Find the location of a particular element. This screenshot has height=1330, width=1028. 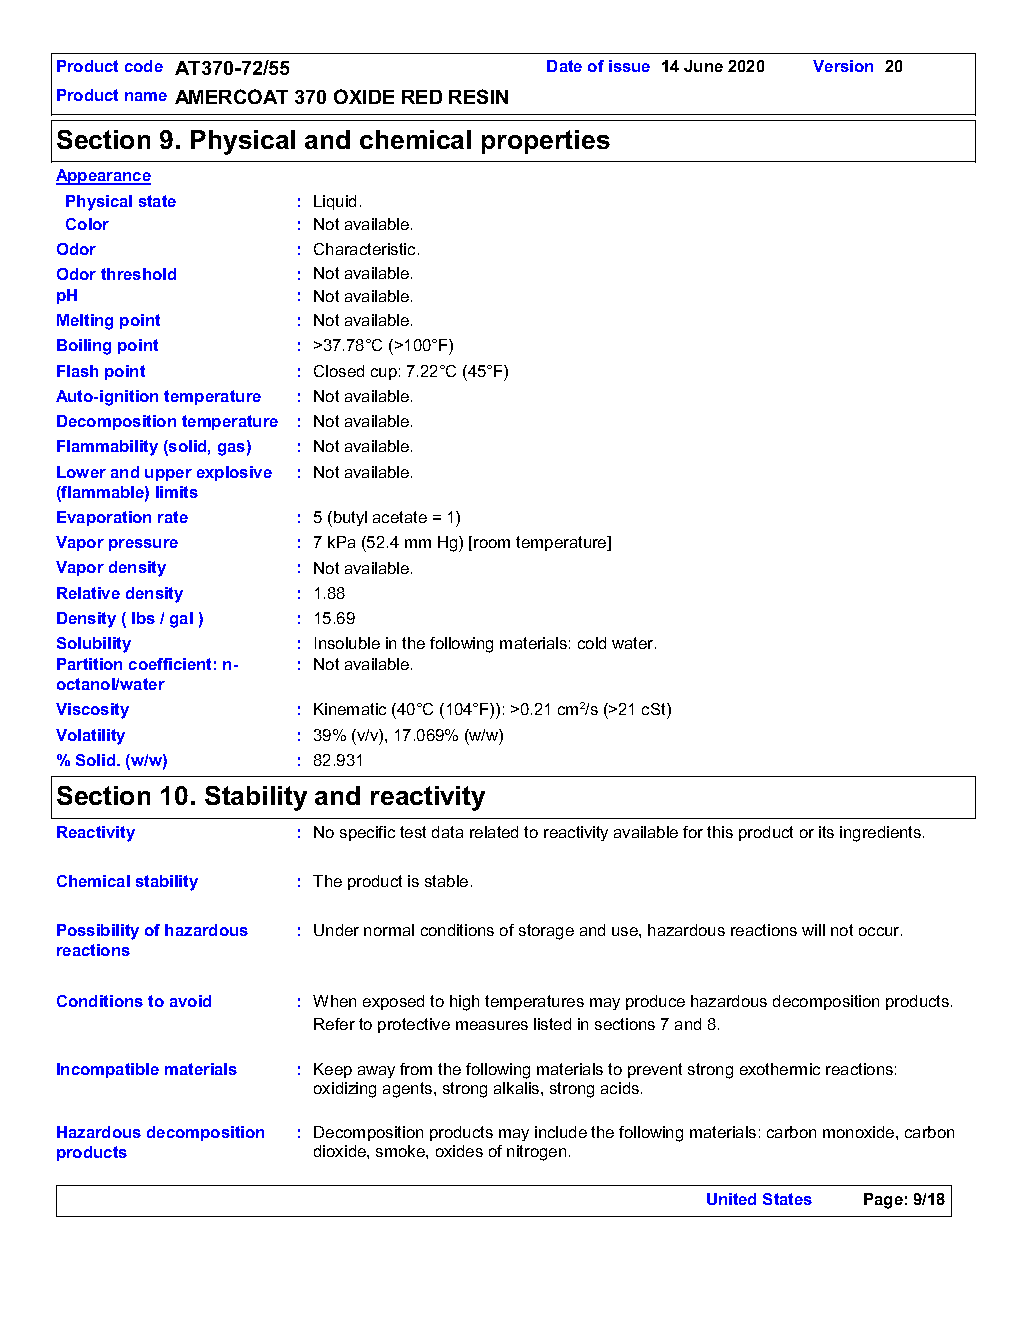

name is located at coordinates (146, 96).
